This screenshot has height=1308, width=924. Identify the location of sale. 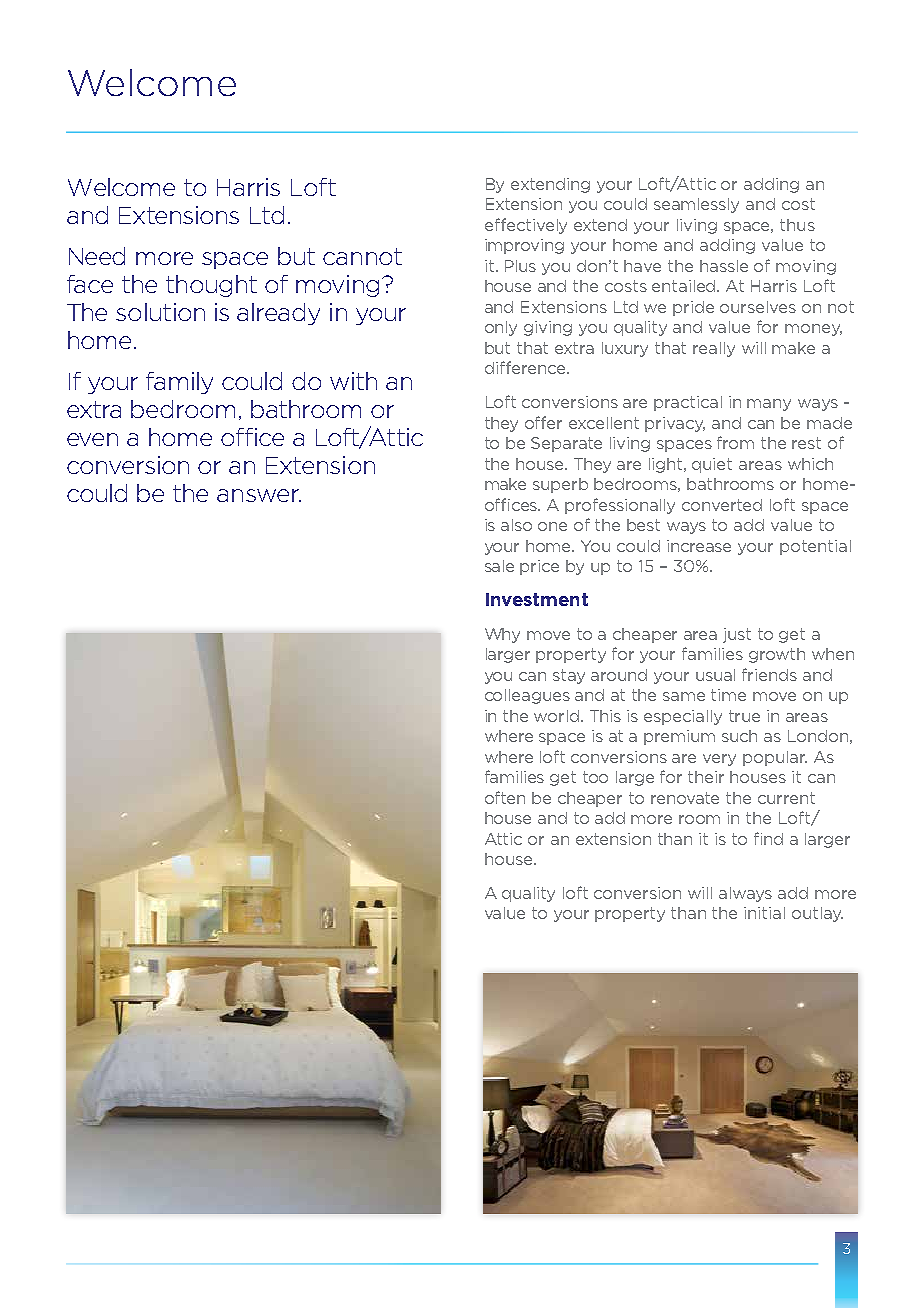
(499, 566).
